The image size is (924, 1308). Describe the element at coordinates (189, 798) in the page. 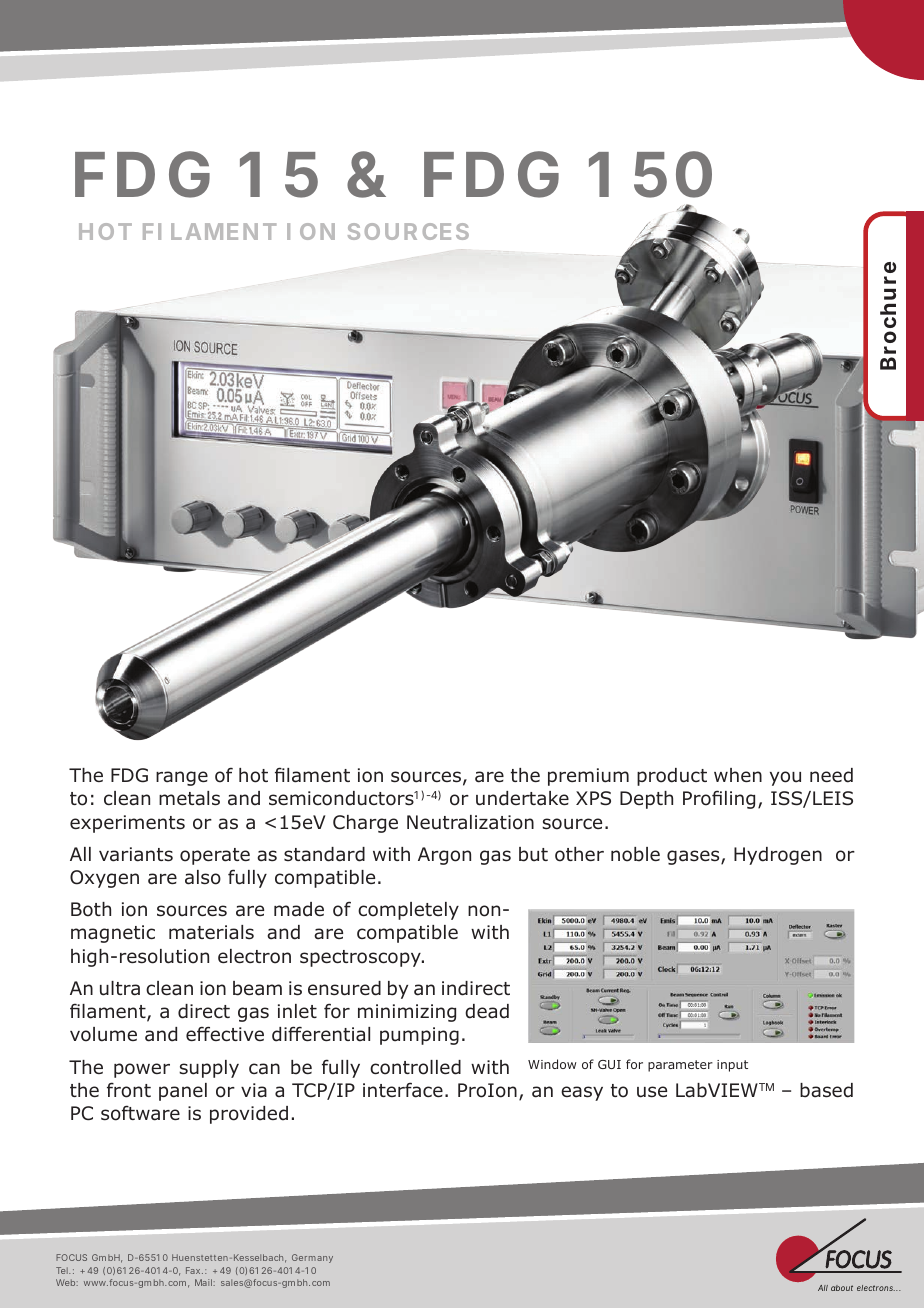

I see `metals` at that location.
